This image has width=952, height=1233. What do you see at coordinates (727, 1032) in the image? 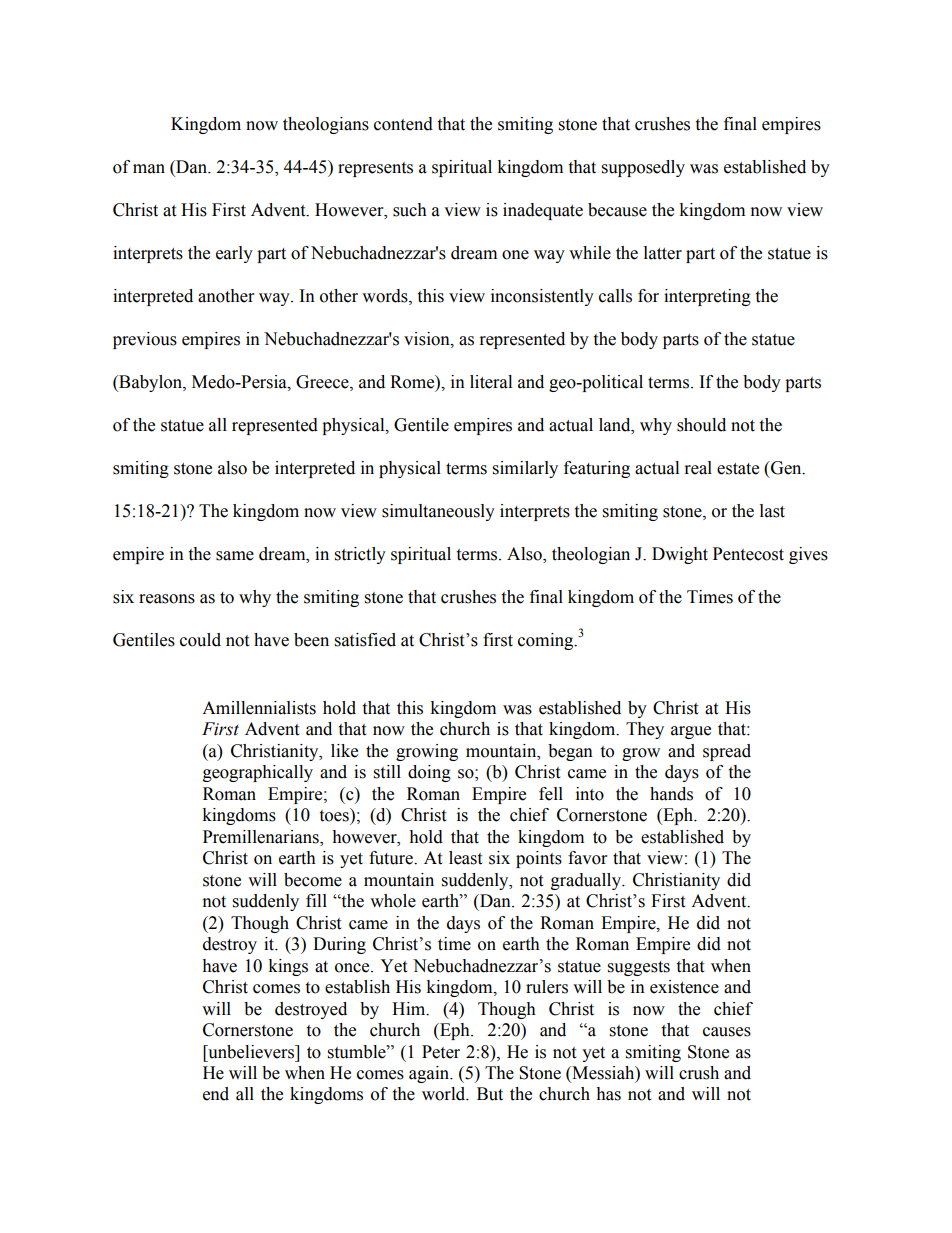
I see `causes` at bounding box center [727, 1032].
